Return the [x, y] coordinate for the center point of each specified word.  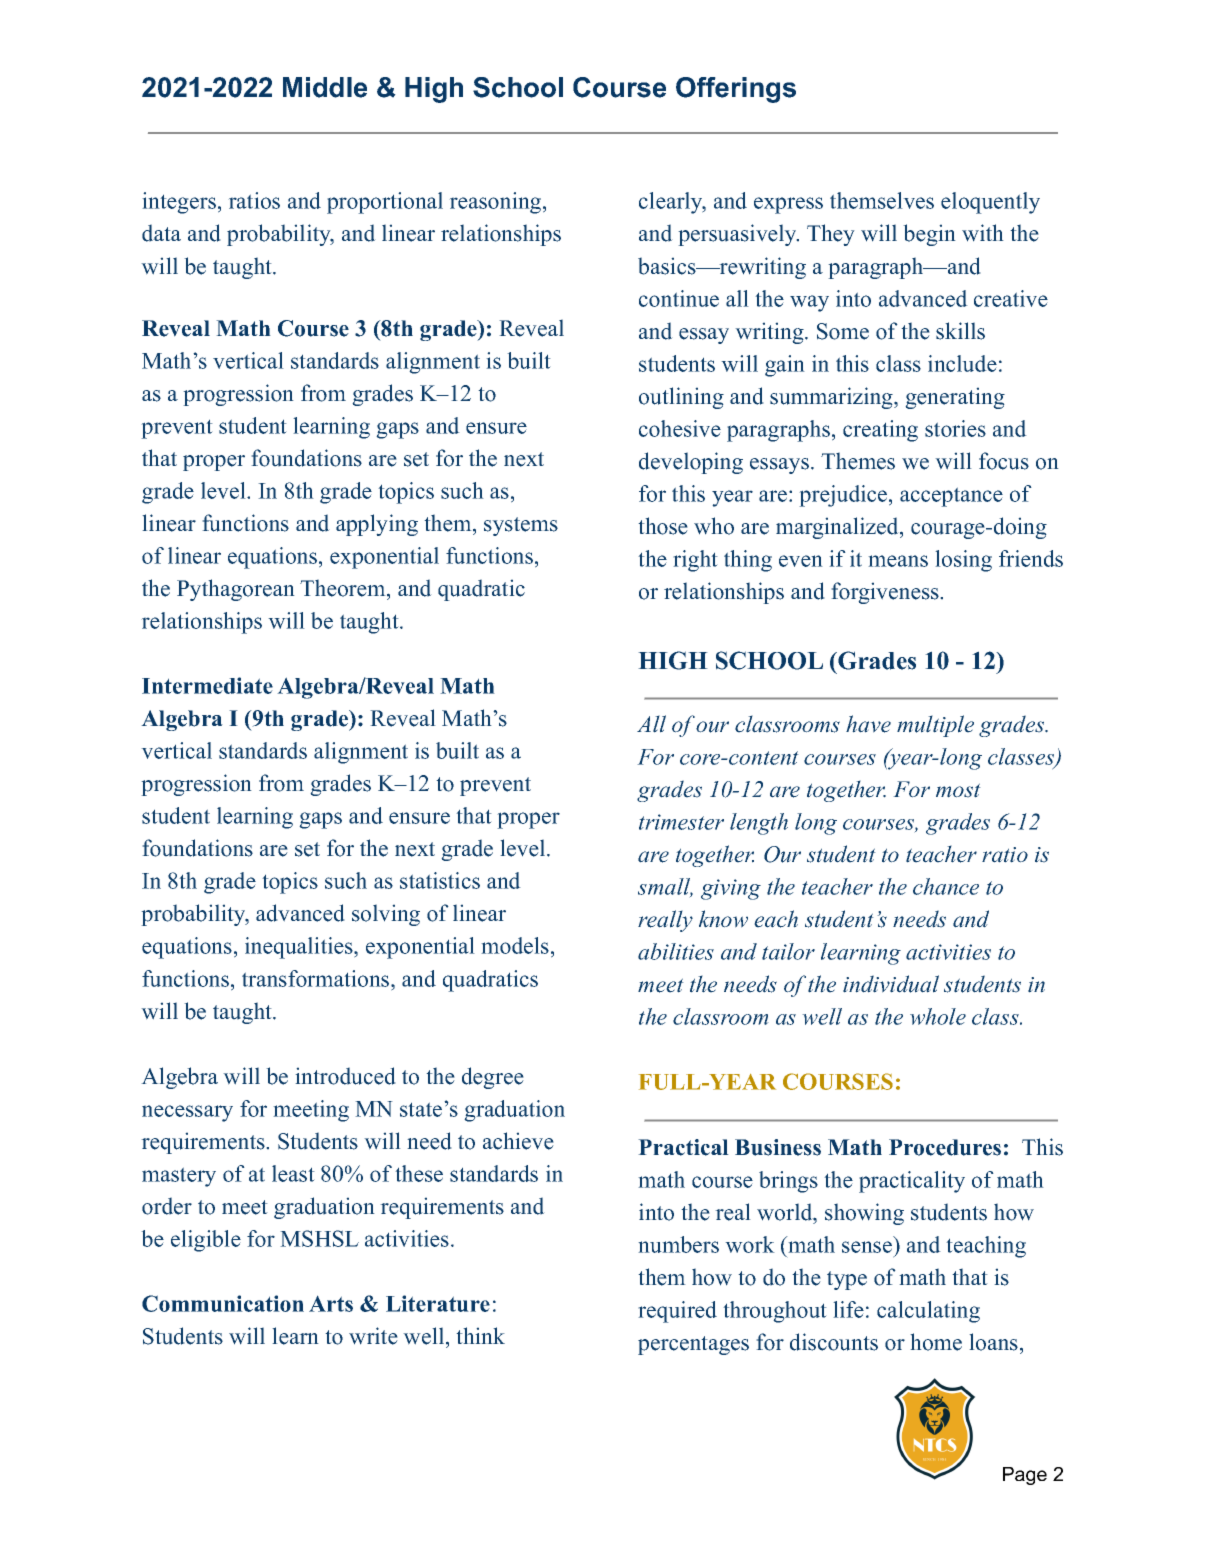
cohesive [680, 428]
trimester [681, 822]
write [373, 1336]
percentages [693, 1345]
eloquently [990, 203]
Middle [325, 87]
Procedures [945, 1147]
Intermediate [207, 685]
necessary [187, 1113]
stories [955, 428]
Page [1025, 1476]
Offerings [736, 90]
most [958, 790]
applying [377, 525]
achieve [518, 1141]
